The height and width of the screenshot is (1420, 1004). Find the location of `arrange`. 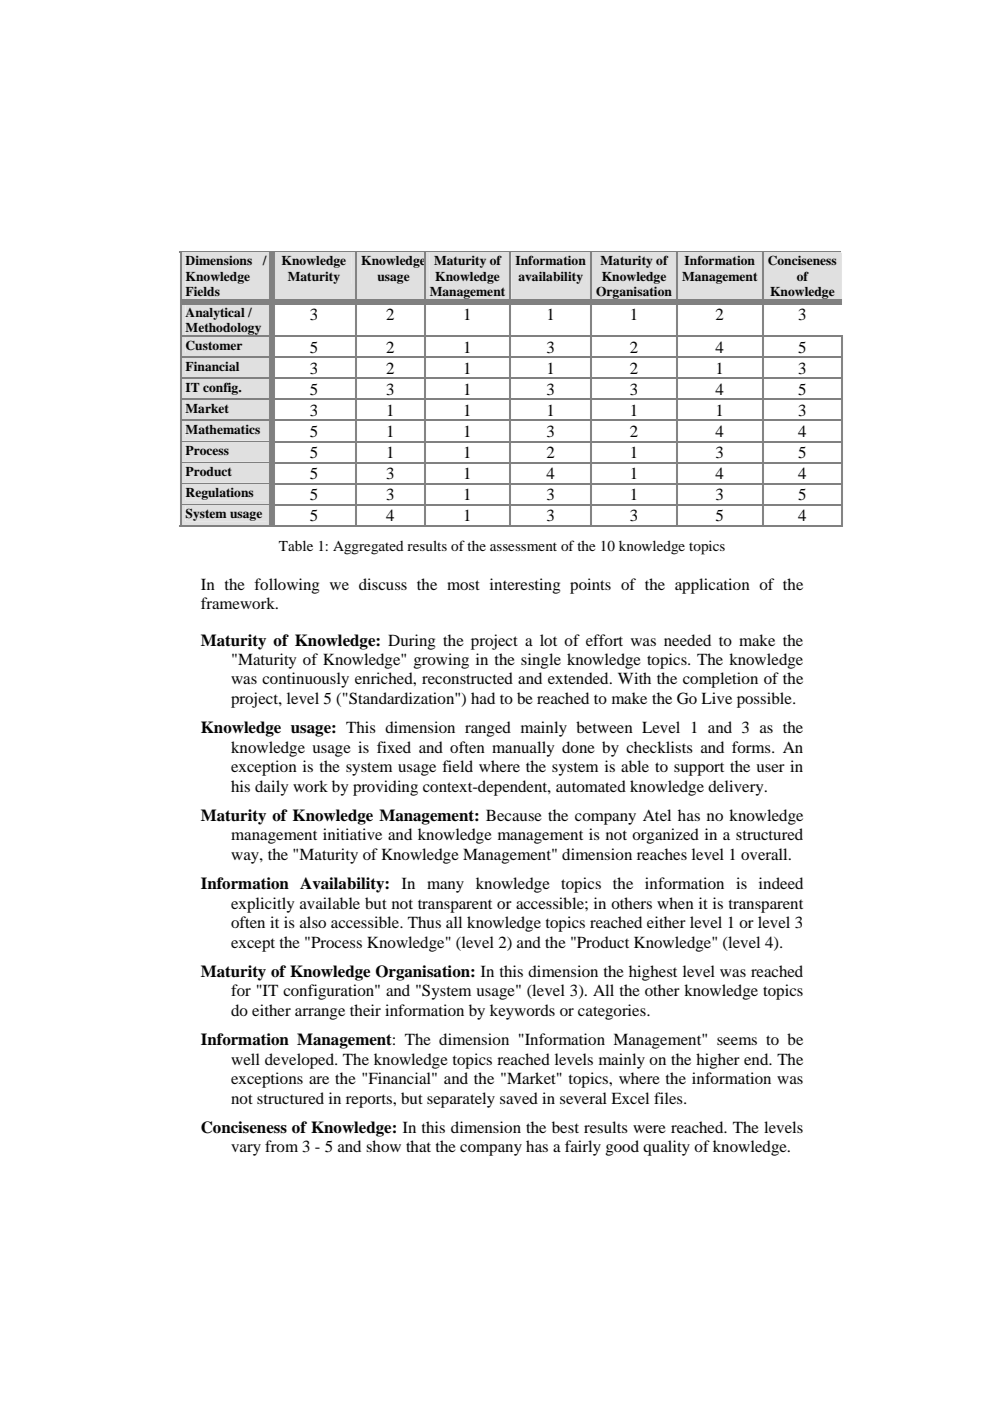

arrange is located at coordinates (320, 1014).
